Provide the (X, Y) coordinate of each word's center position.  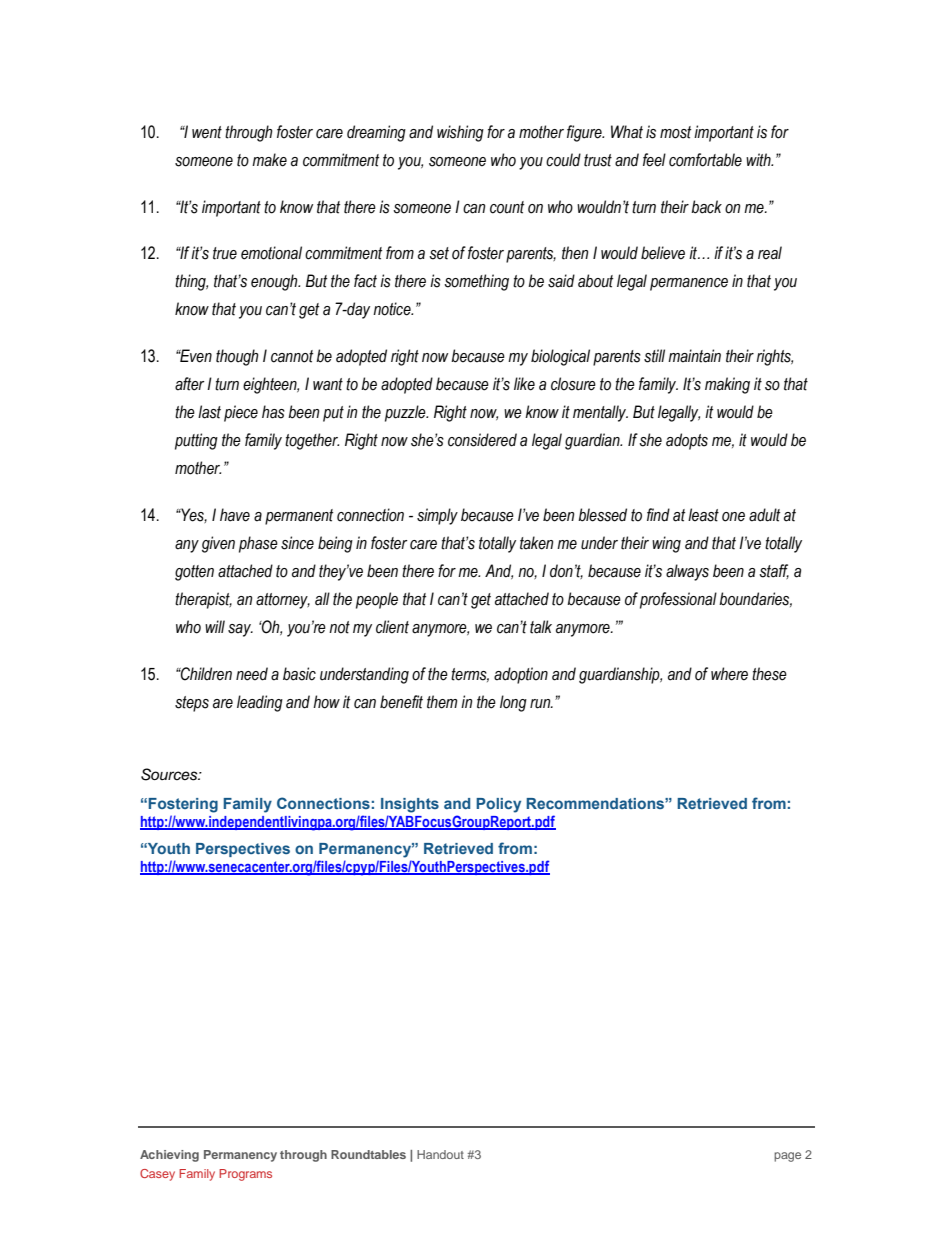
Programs (245, 1175)
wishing (460, 133)
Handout (440, 1154)
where (729, 674)
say (240, 630)
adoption (521, 675)
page (787, 1157)
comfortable (705, 160)
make (269, 160)
